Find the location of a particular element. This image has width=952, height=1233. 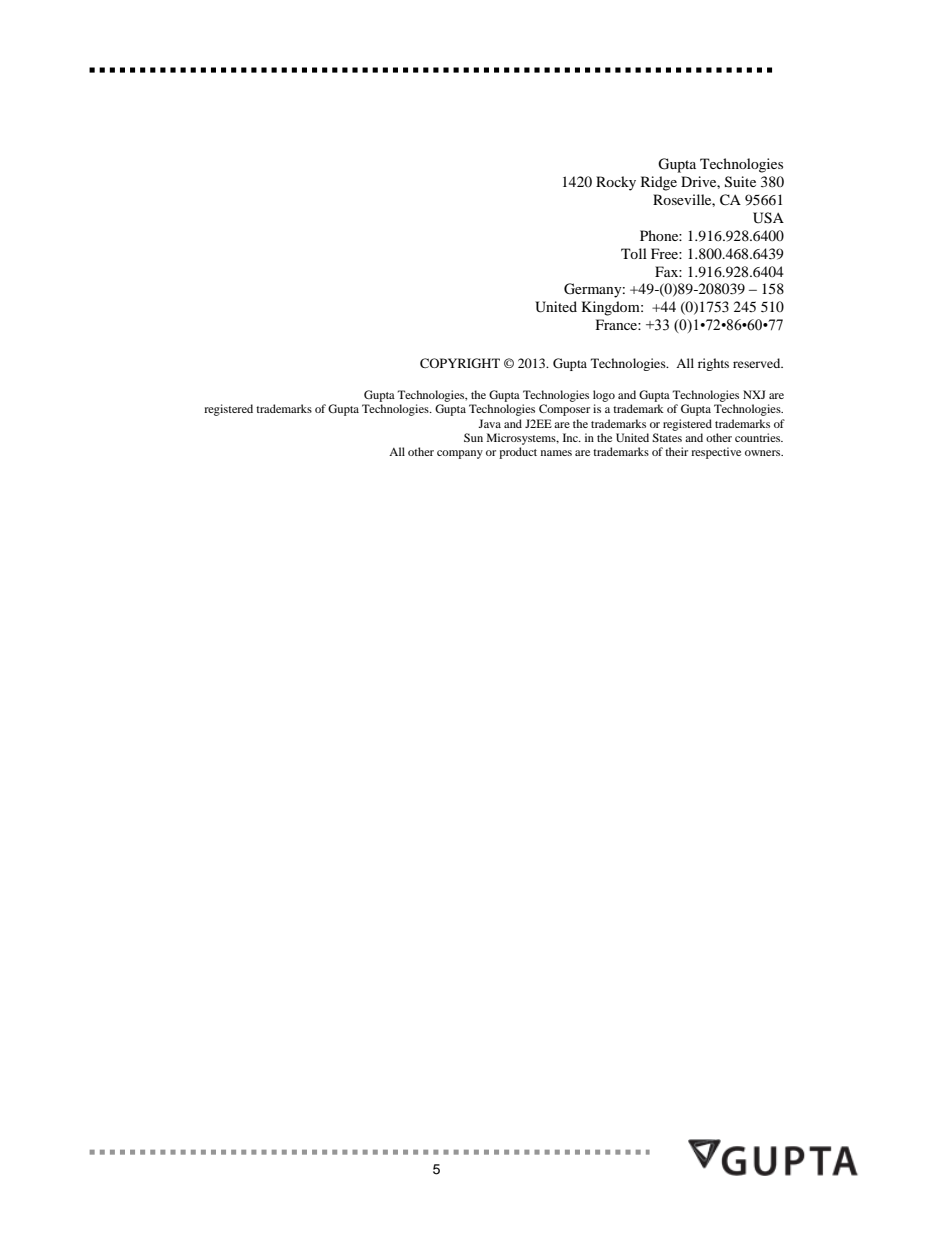

reserved is located at coordinates (758, 363).
